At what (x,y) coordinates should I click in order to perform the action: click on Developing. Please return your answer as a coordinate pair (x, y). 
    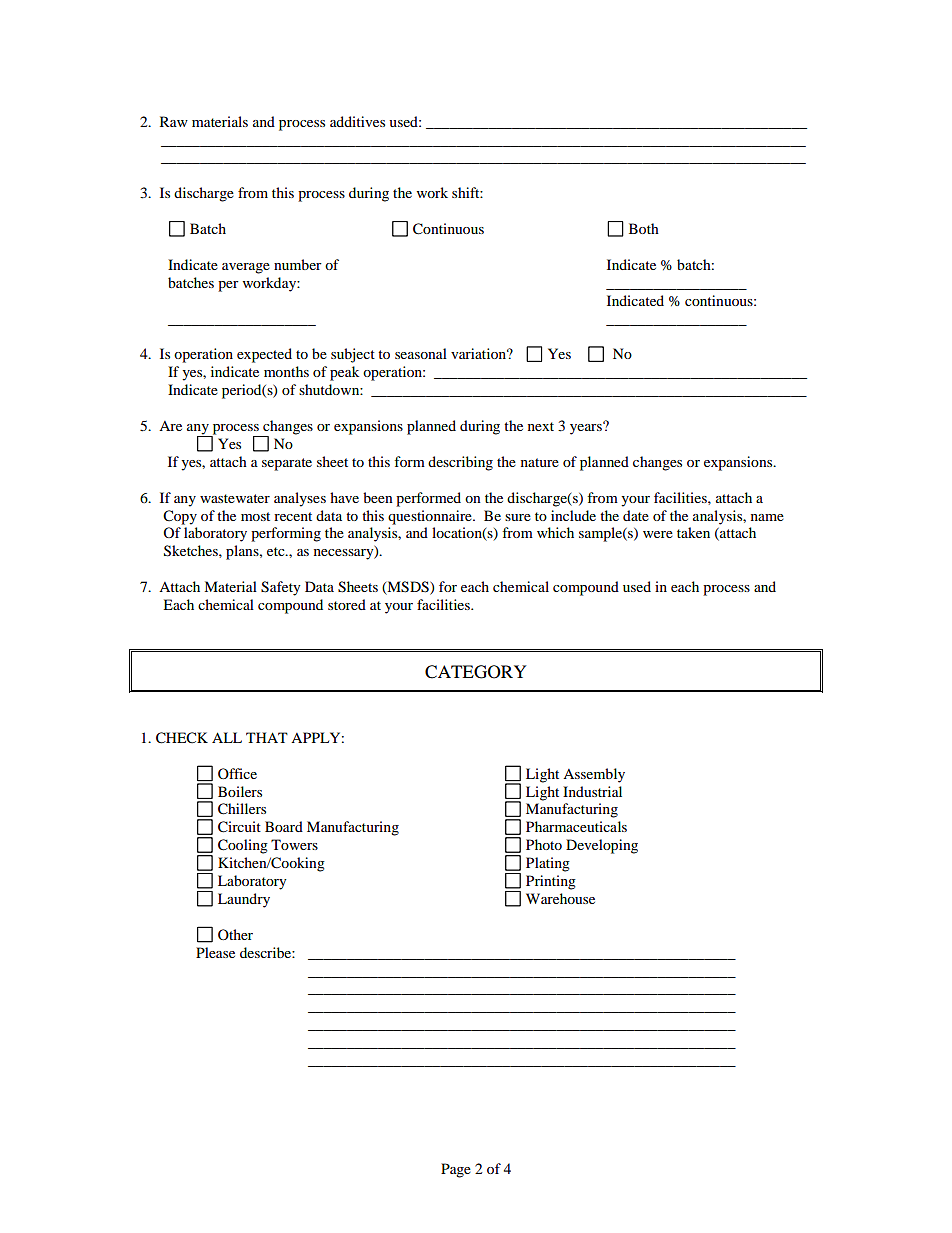
    Looking at the image, I should click on (602, 846).
